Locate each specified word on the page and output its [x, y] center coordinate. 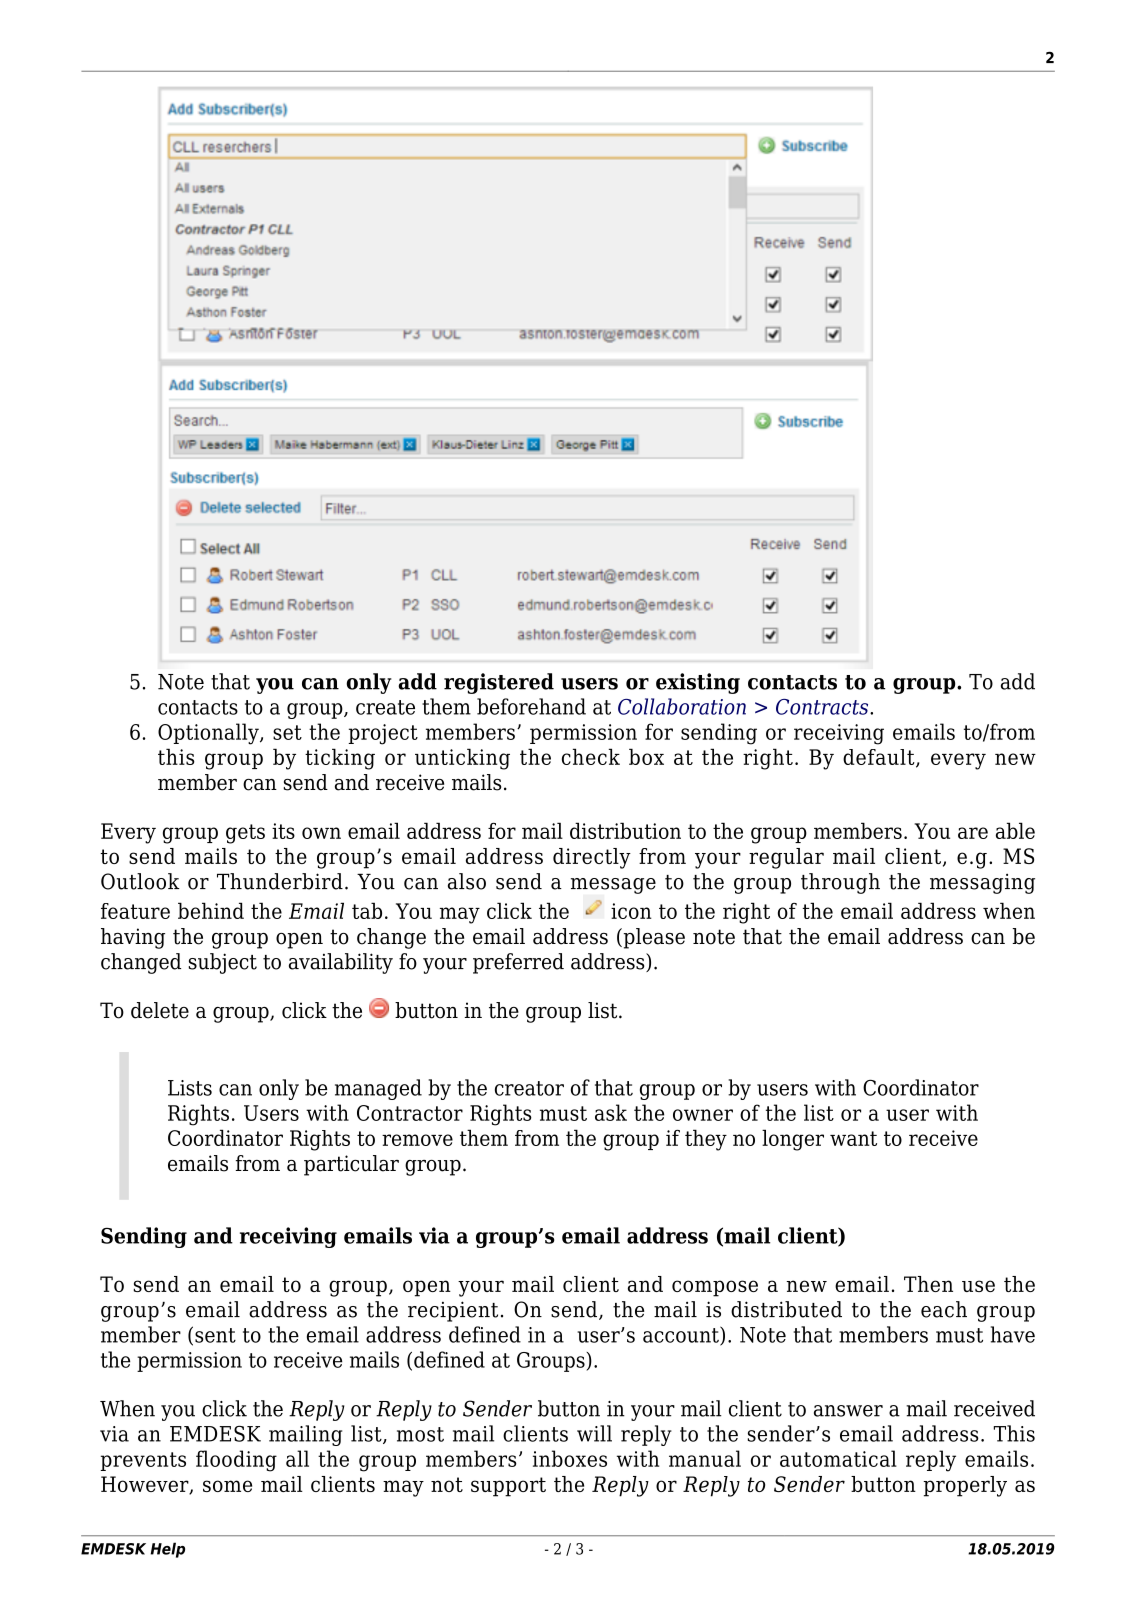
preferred [518, 963]
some [227, 1486]
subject [223, 963]
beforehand [531, 706]
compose [715, 1288]
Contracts [823, 707]
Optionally [209, 734]
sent [215, 1335]
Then [928, 1284]
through [840, 883]
